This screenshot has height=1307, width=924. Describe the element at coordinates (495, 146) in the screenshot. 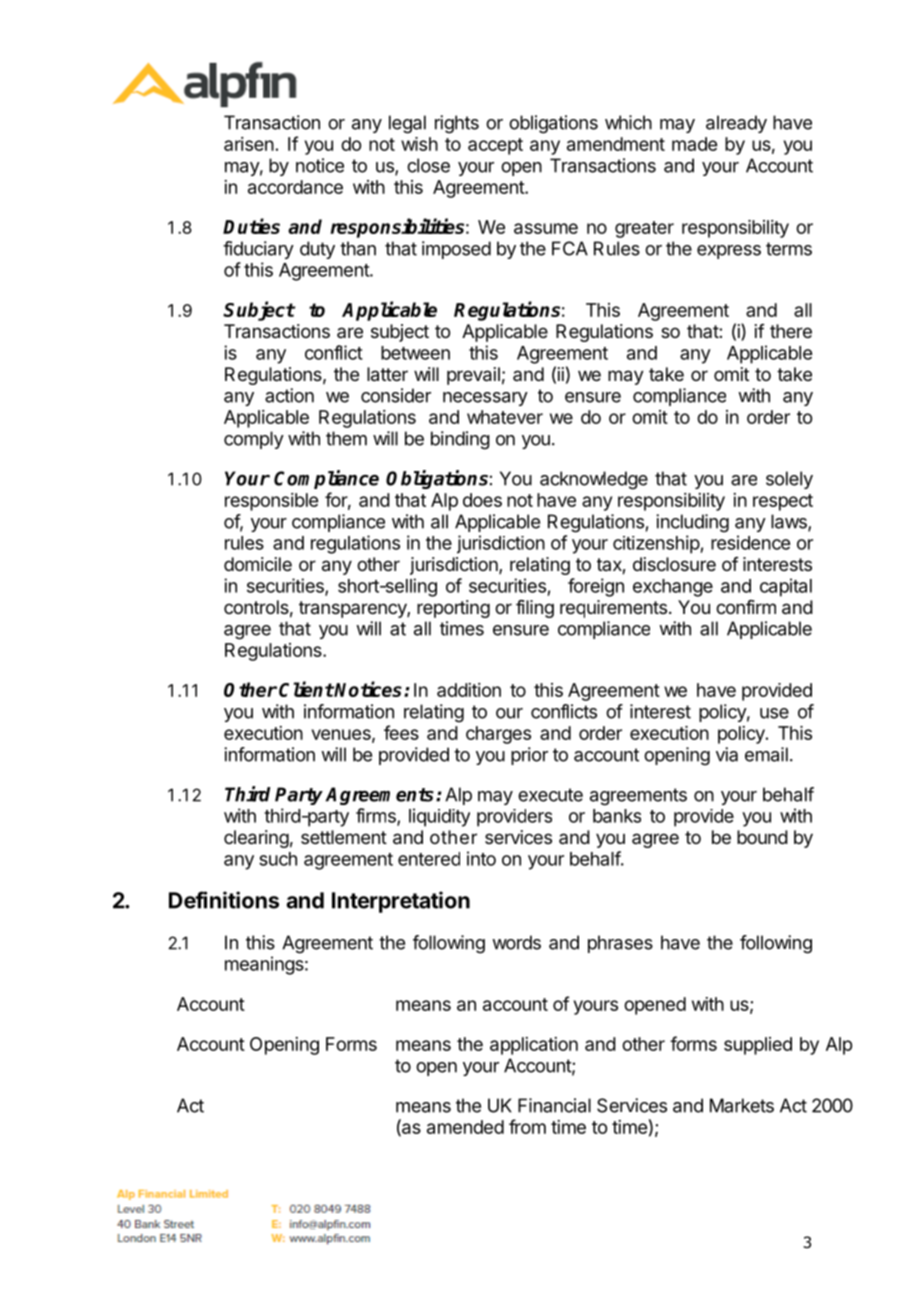

I see `accept` at that location.
